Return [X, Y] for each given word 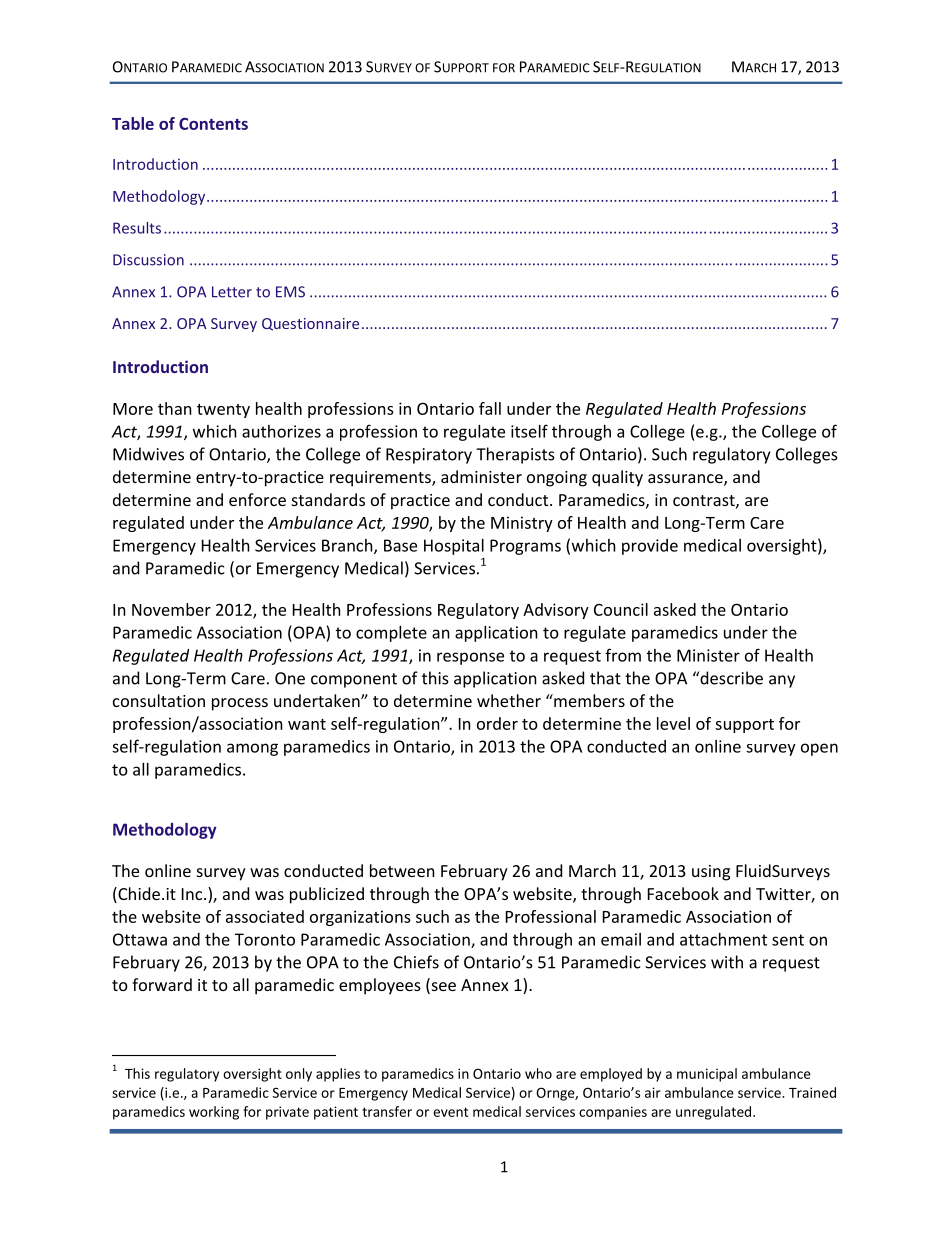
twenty [223, 411]
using [711, 873]
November [171, 609]
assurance [686, 480]
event [450, 1112]
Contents [213, 124]
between [402, 870]
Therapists [515, 455]
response [470, 658]
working [214, 1113]
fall [490, 408]
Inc [193, 894]
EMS [290, 292]
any [782, 681]
